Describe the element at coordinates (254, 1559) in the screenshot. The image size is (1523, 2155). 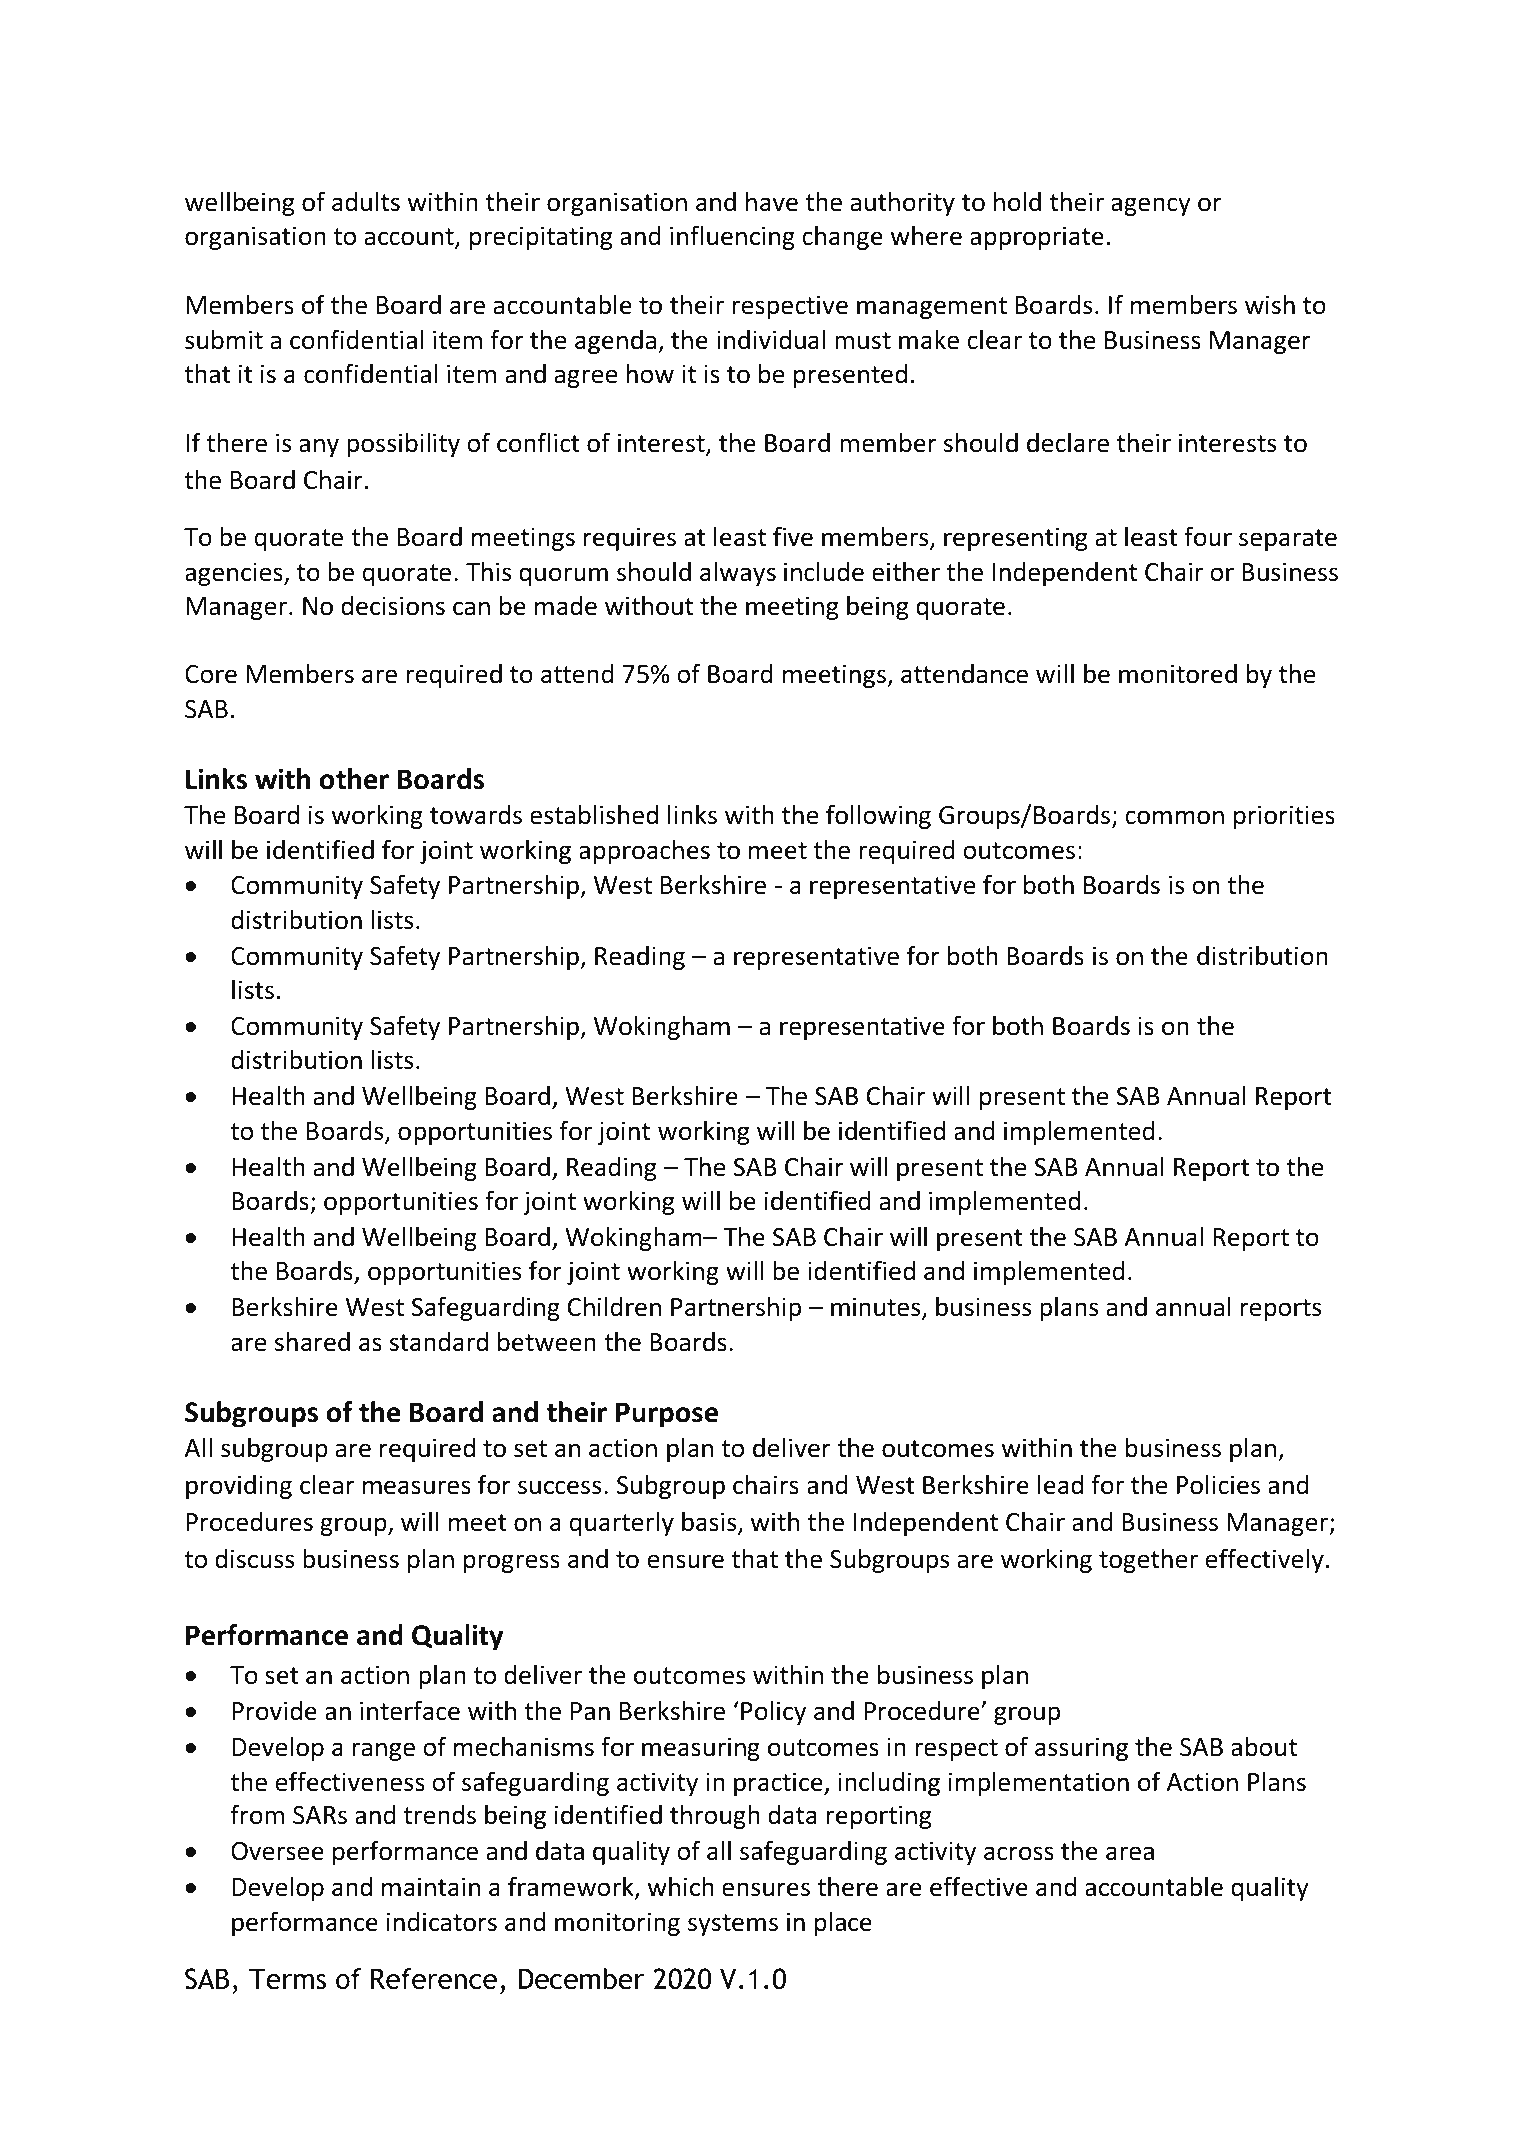
I see `discuss` at that location.
